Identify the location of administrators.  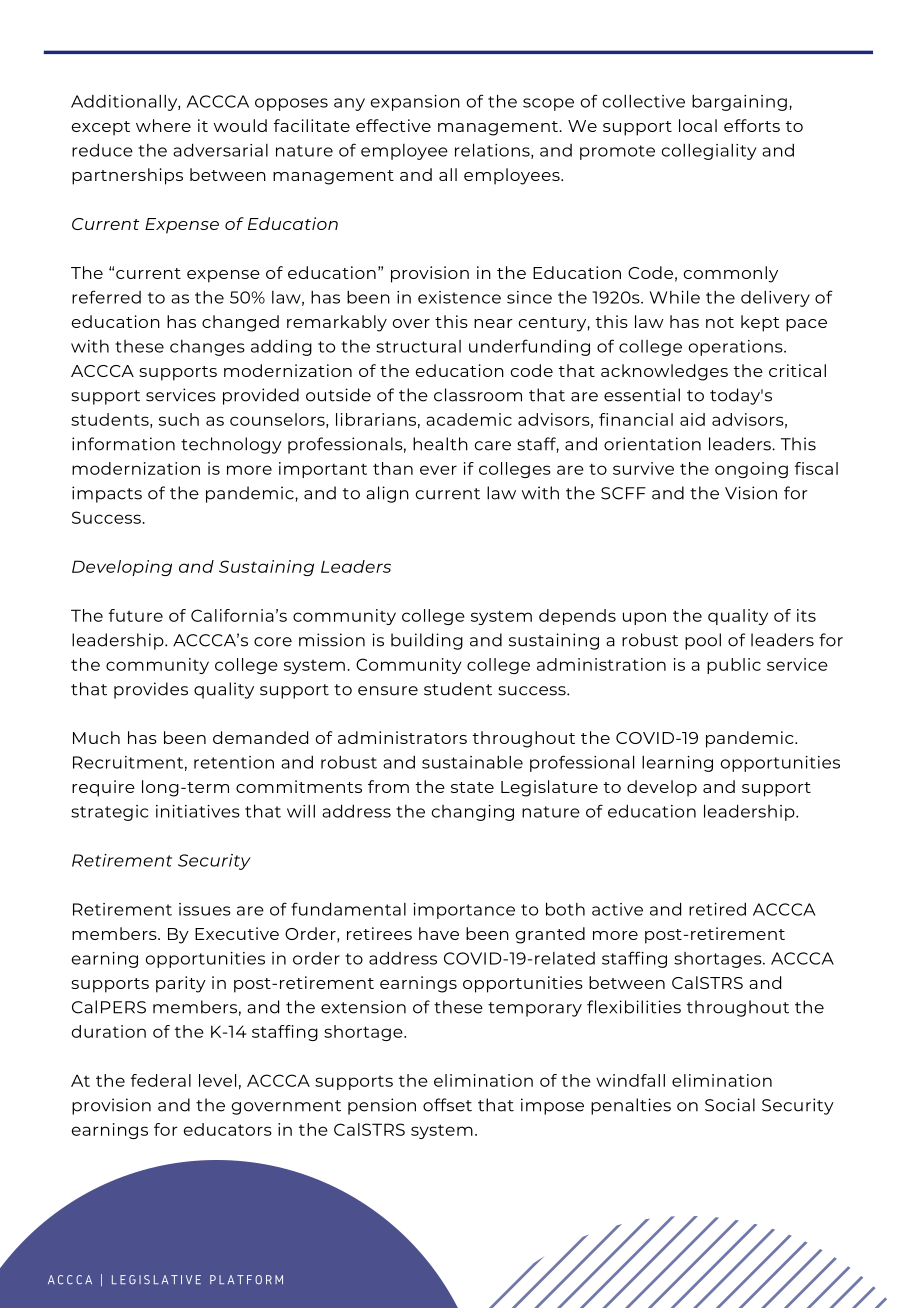
(402, 737).
